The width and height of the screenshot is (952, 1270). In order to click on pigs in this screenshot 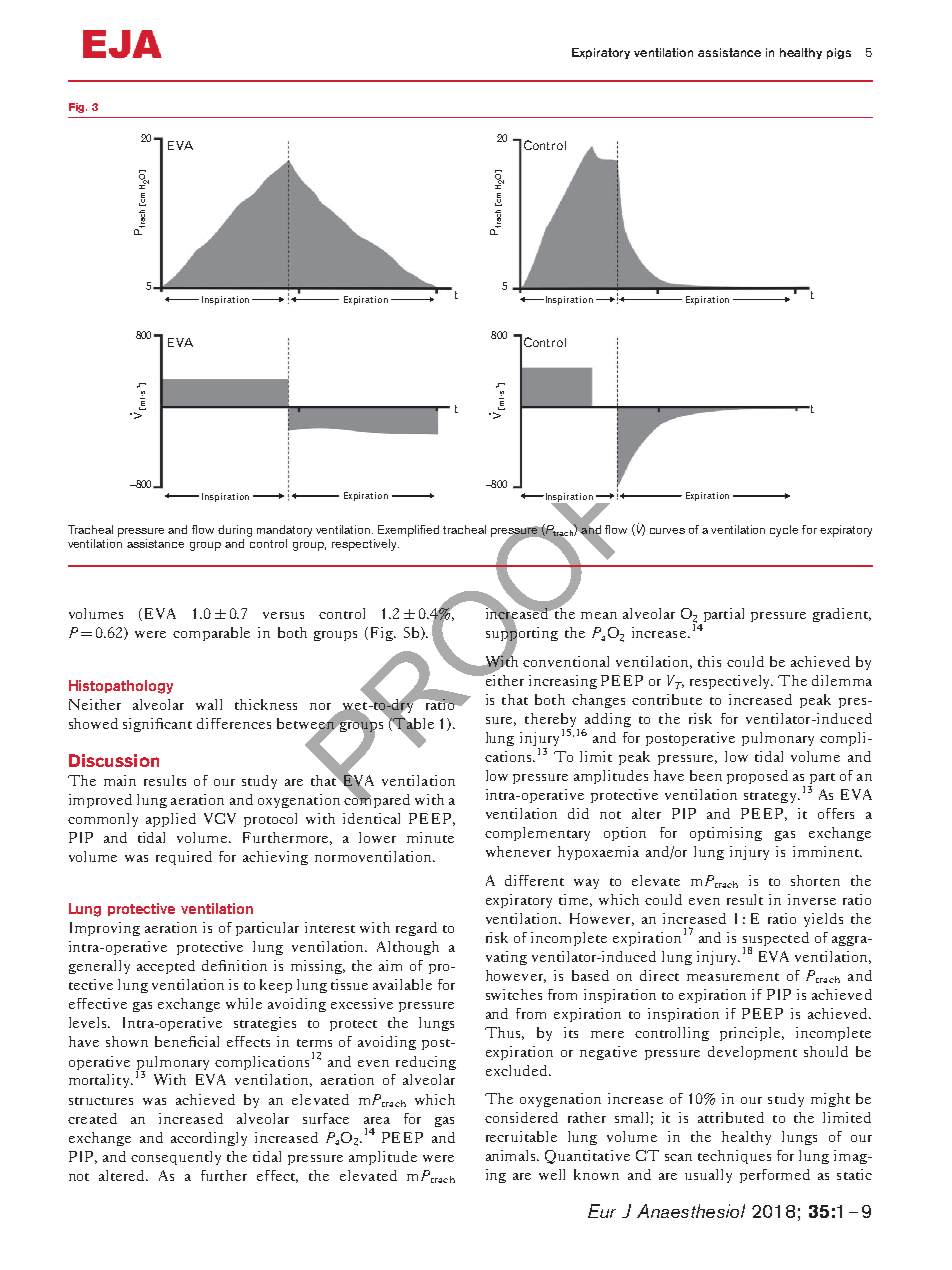, I will do `click(839, 53)`.
